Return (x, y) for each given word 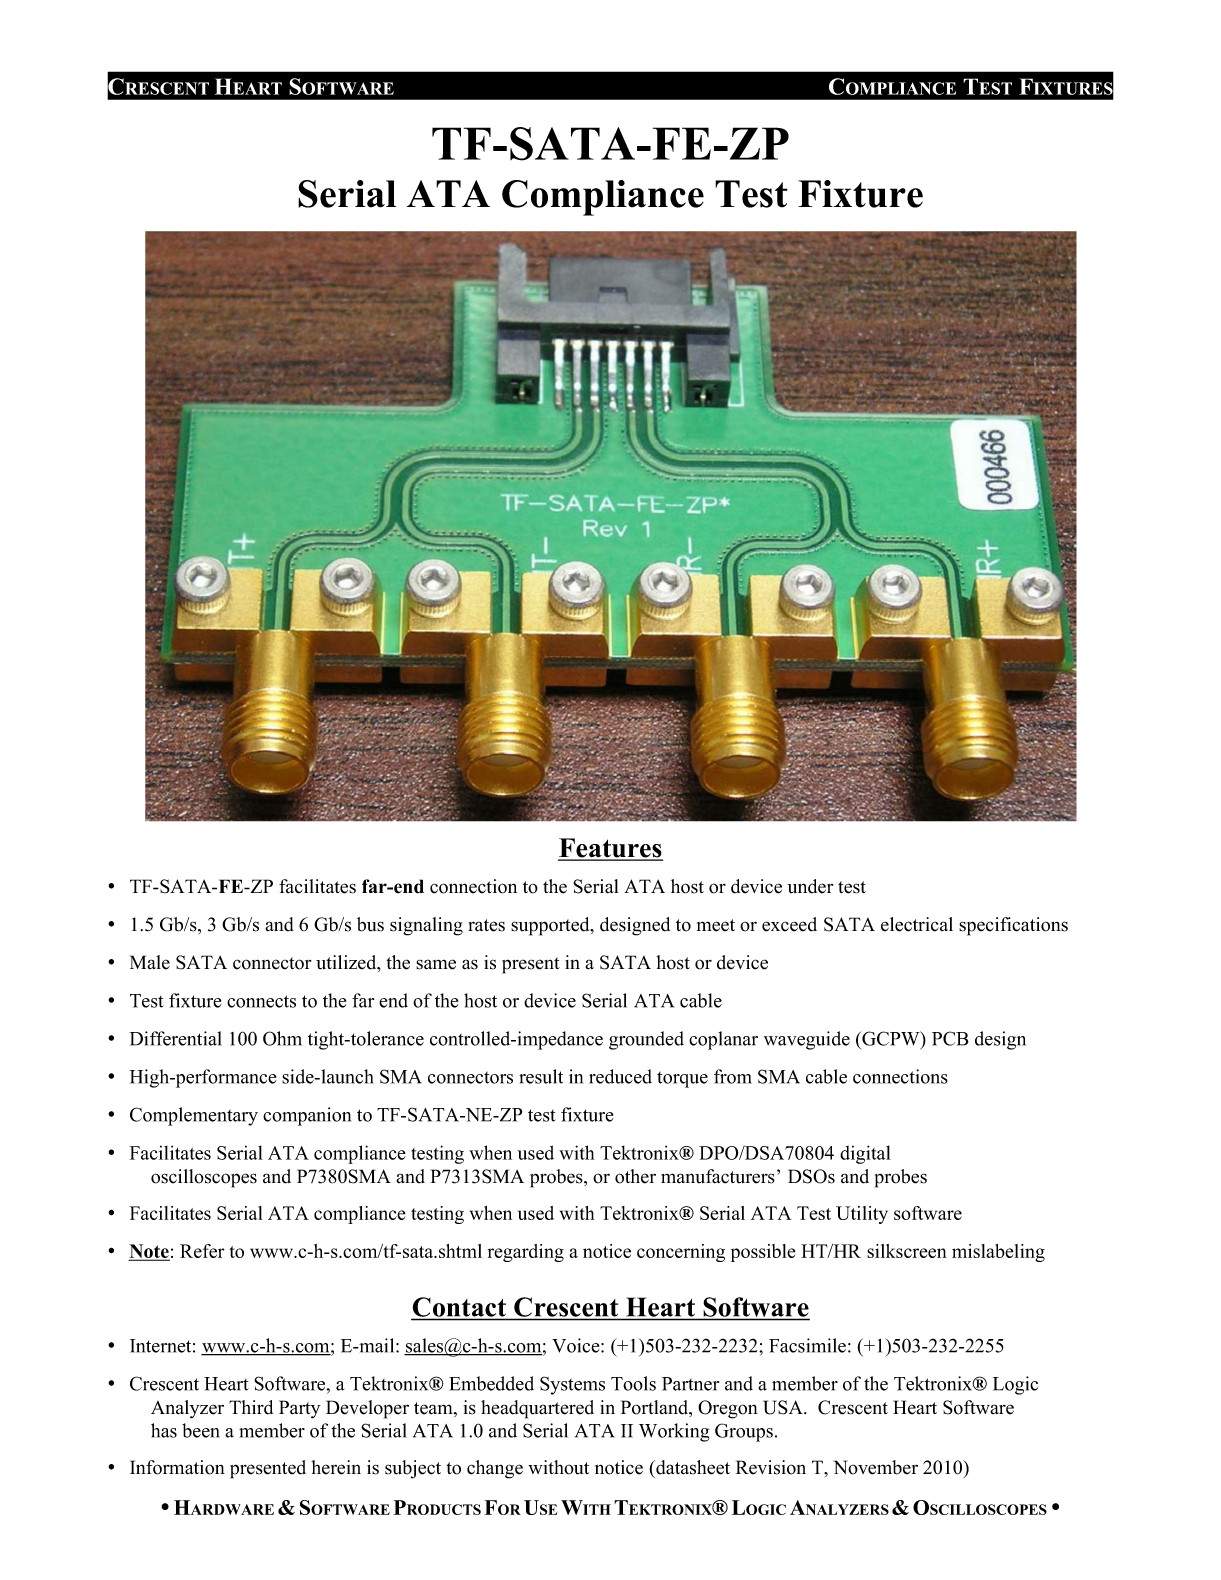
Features (610, 849)
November (876, 1467)
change (495, 1469)
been (201, 1430)
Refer (202, 1251)
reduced (620, 1076)
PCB (950, 1038)
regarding (526, 1253)
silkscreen (907, 1251)
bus (370, 924)
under (810, 886)
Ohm (282, 1038)
